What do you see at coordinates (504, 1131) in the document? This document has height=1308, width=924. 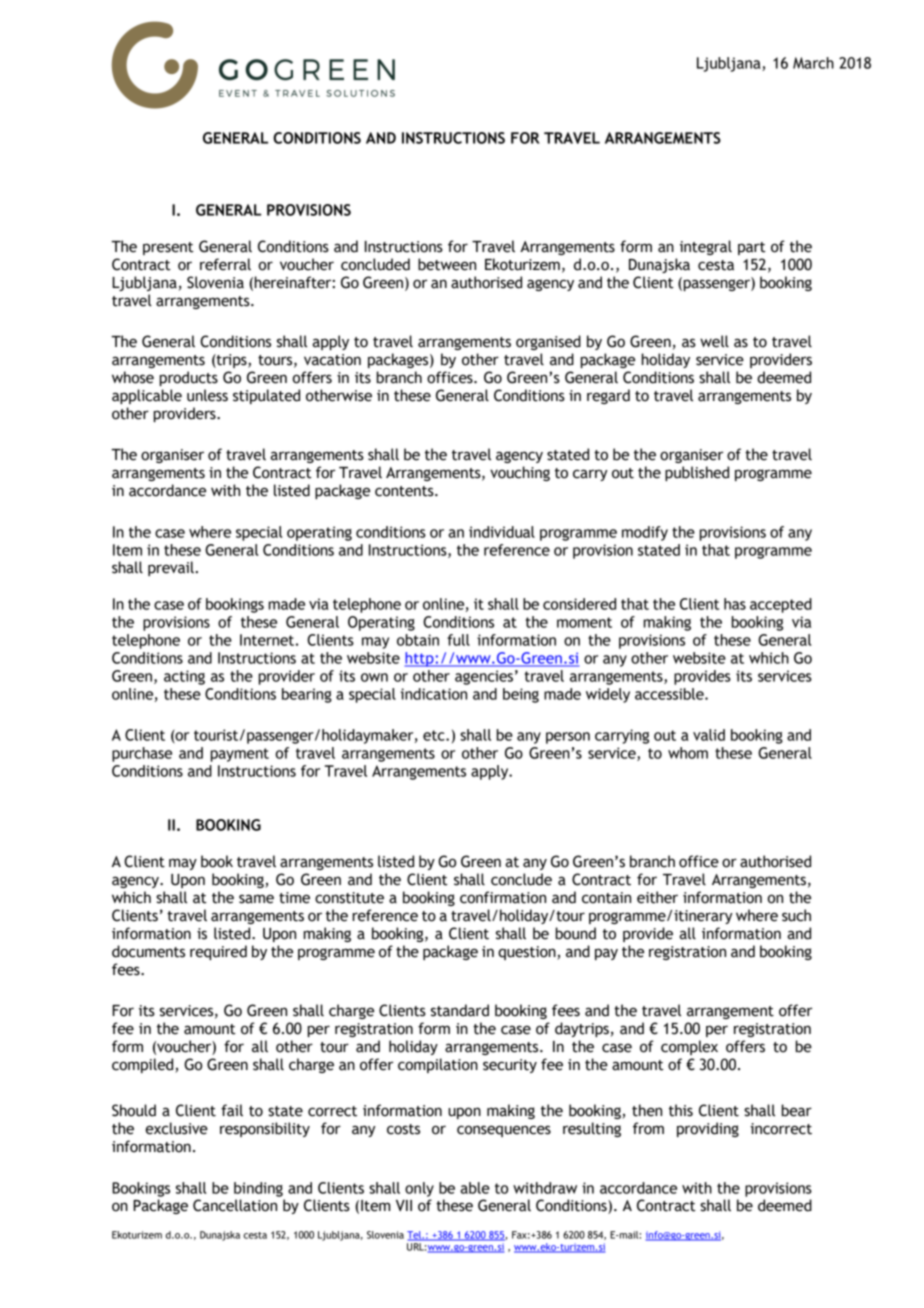 I see `consequences` at bounding box center [504, 1131].
